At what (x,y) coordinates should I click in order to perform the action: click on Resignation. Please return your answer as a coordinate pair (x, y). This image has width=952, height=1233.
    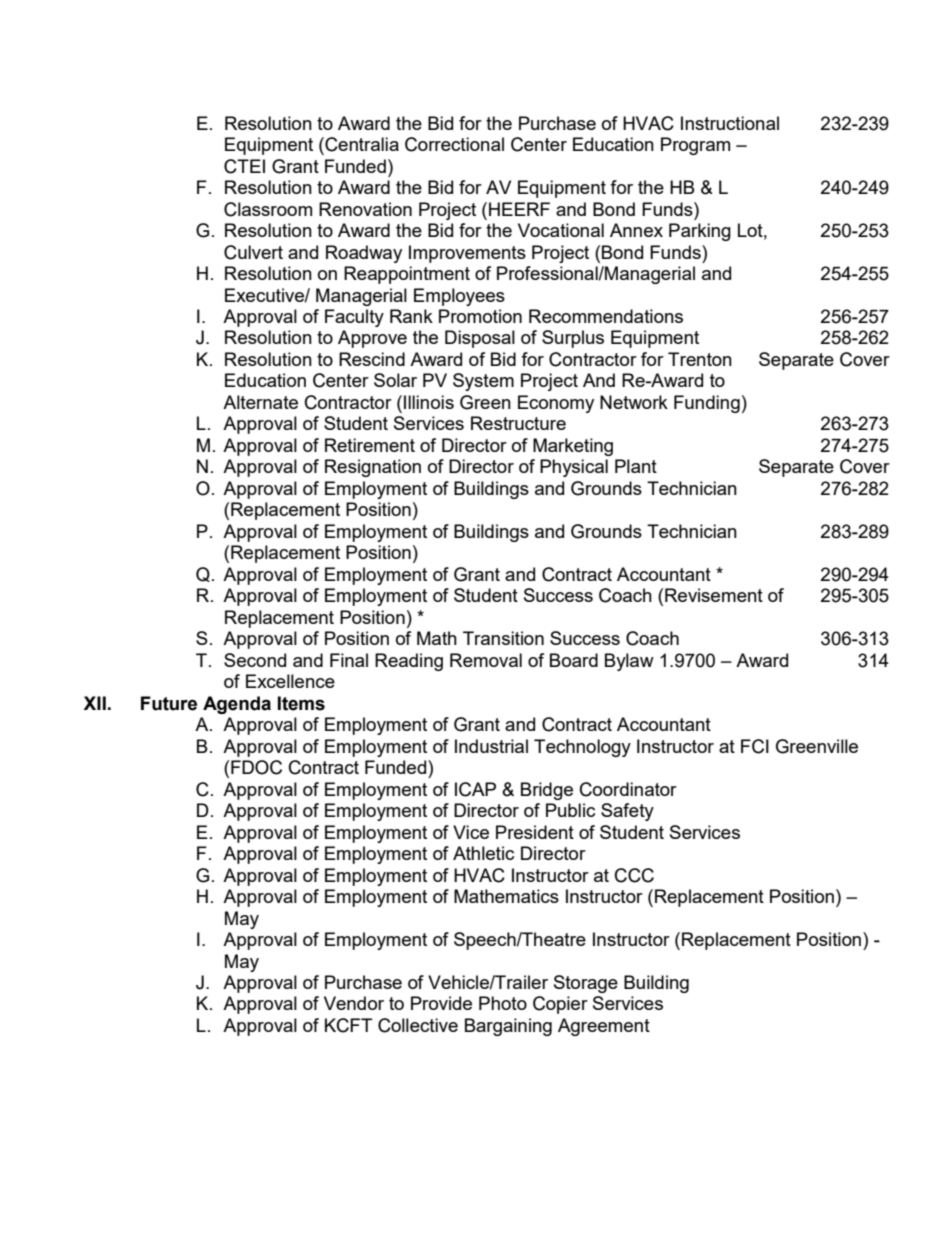
    Looking at the image, I should click on (373, 468).
